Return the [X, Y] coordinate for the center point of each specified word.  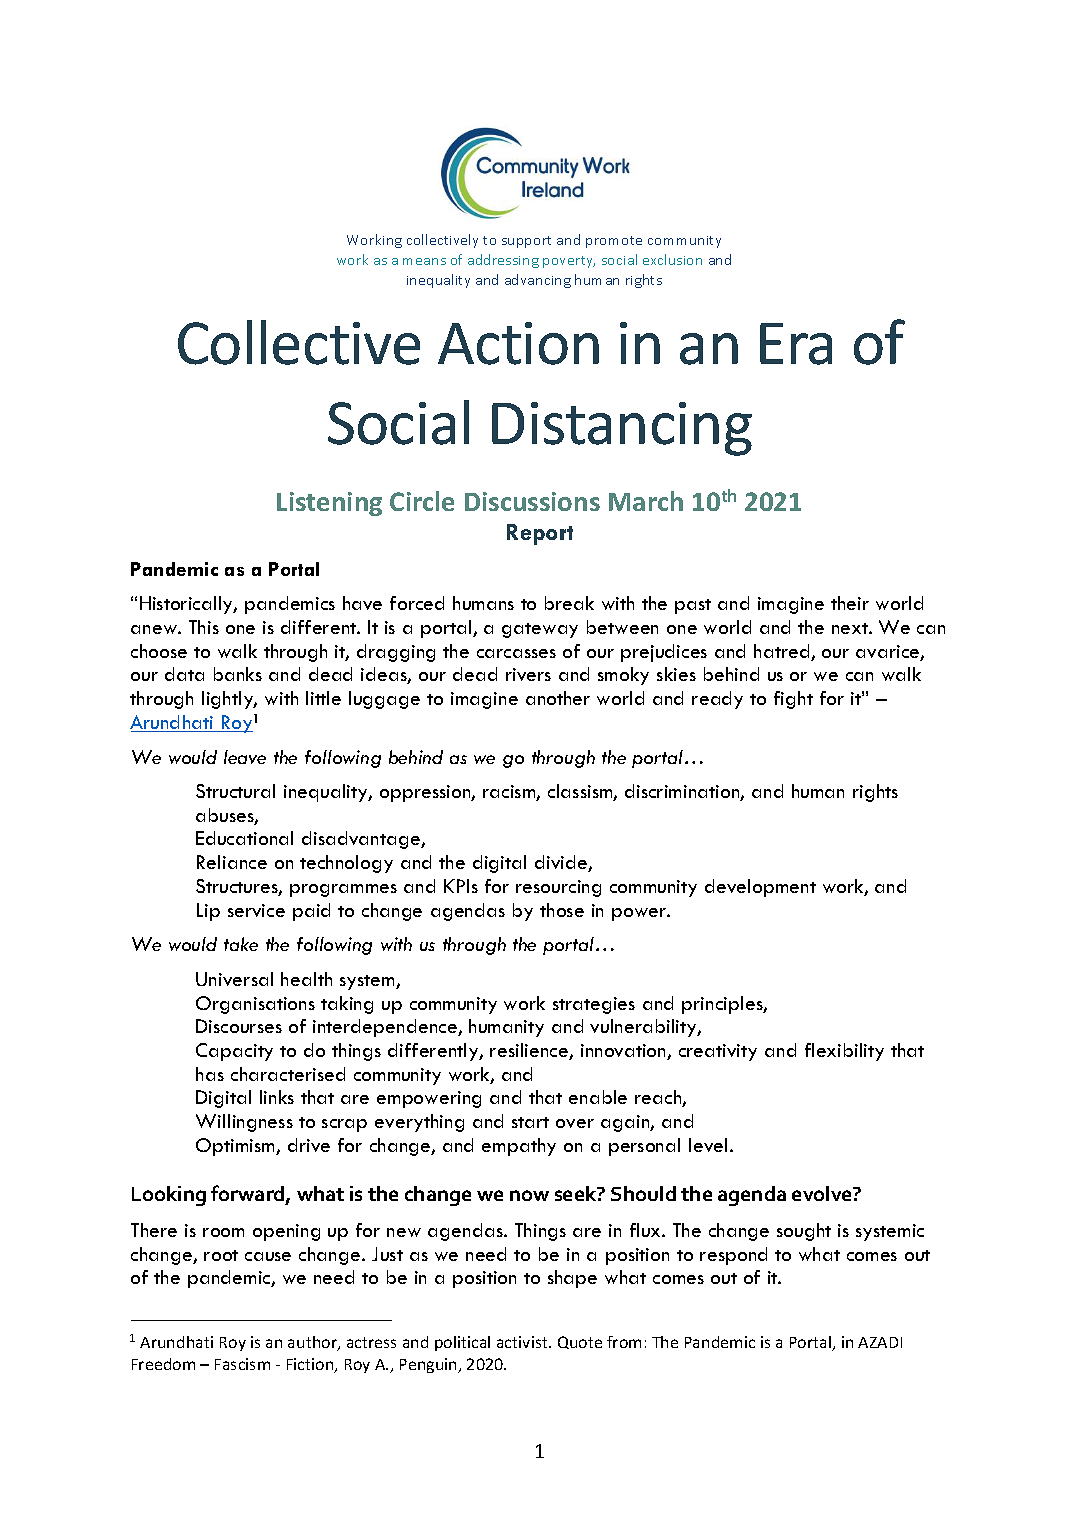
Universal [234, 979]
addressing [503, 261]
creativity [718, 1052]
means [424, 261]
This [204, 627]
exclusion [672, 259]
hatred [783, 652]
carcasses [516, 653]
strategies [594, 1005]
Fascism [242, 1364]
